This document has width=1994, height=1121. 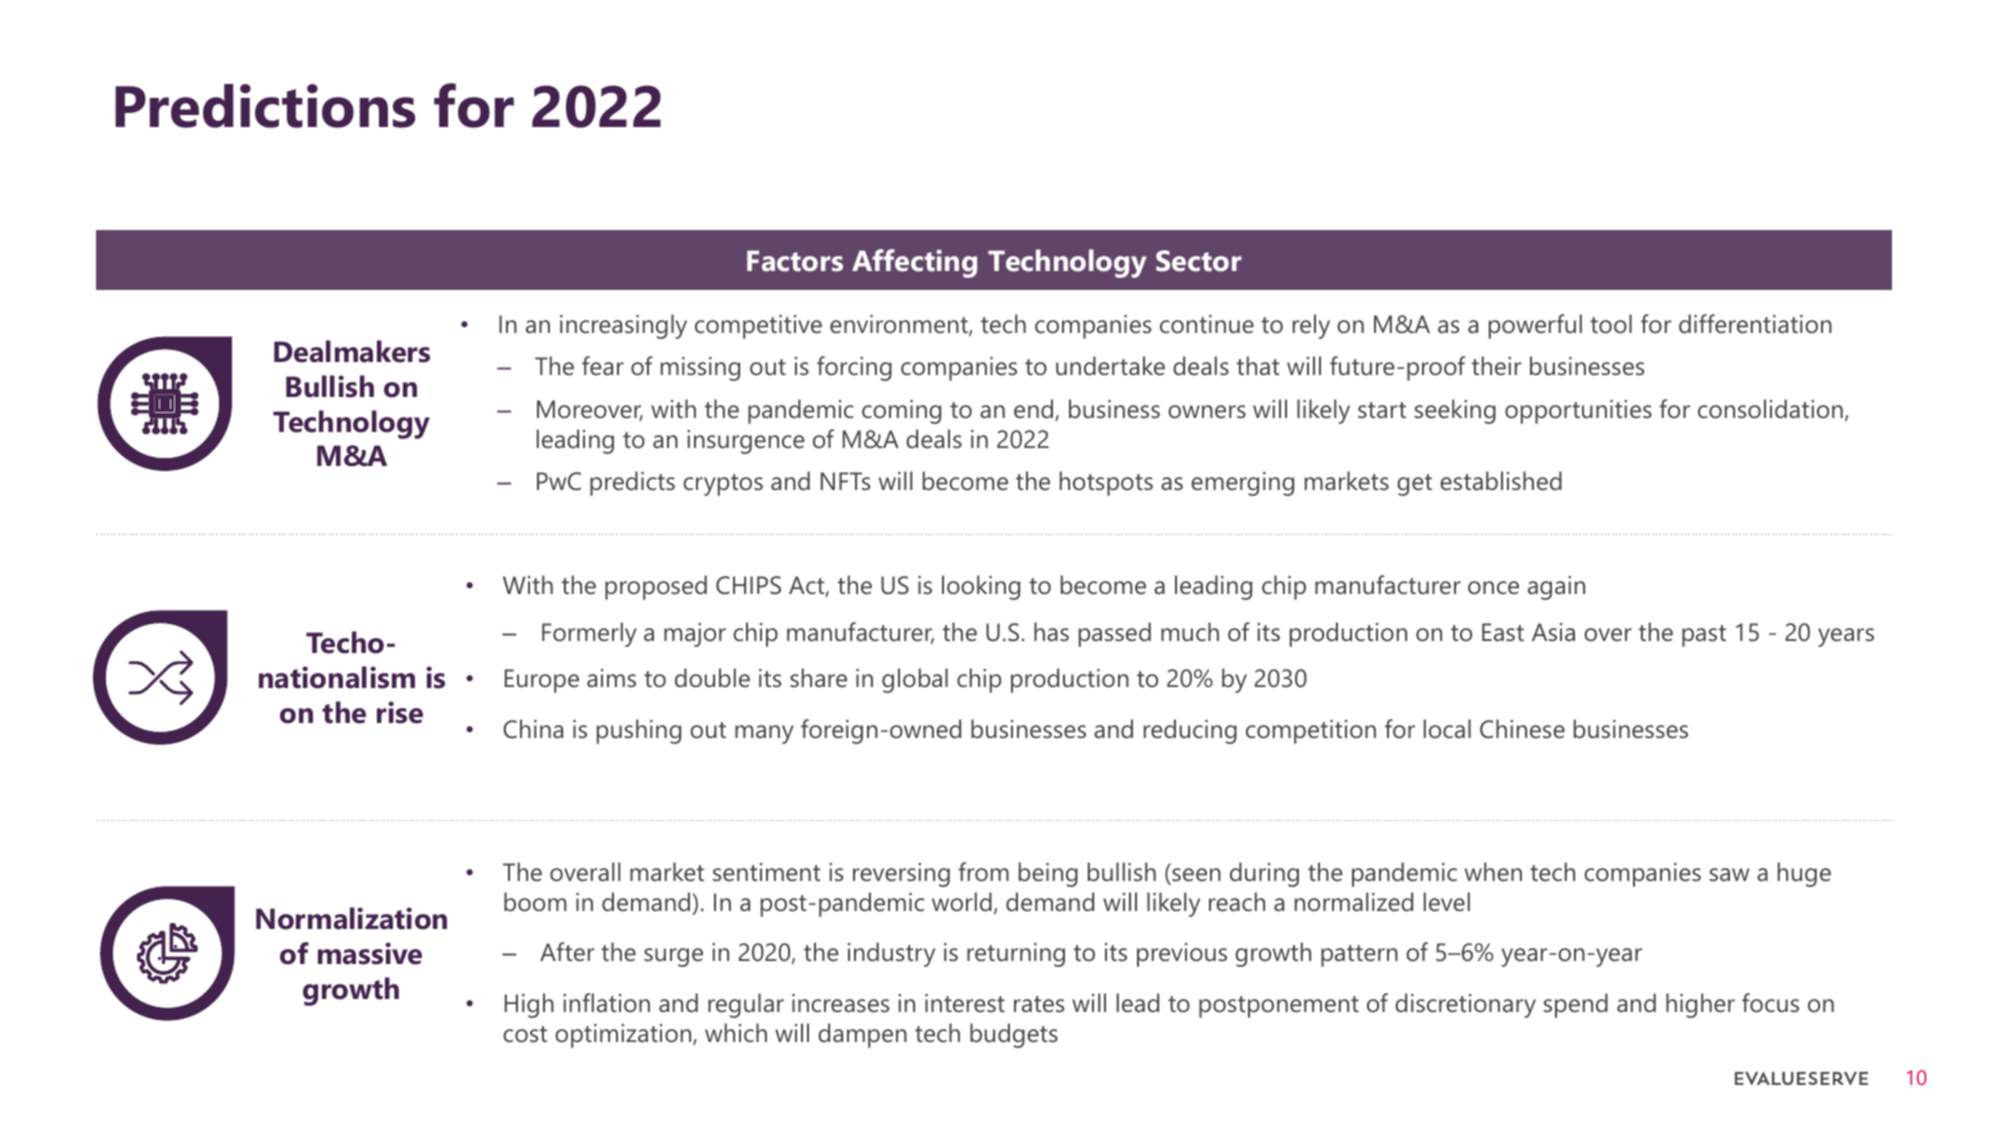 I want to click on fear, so click(x=603, y=366).
